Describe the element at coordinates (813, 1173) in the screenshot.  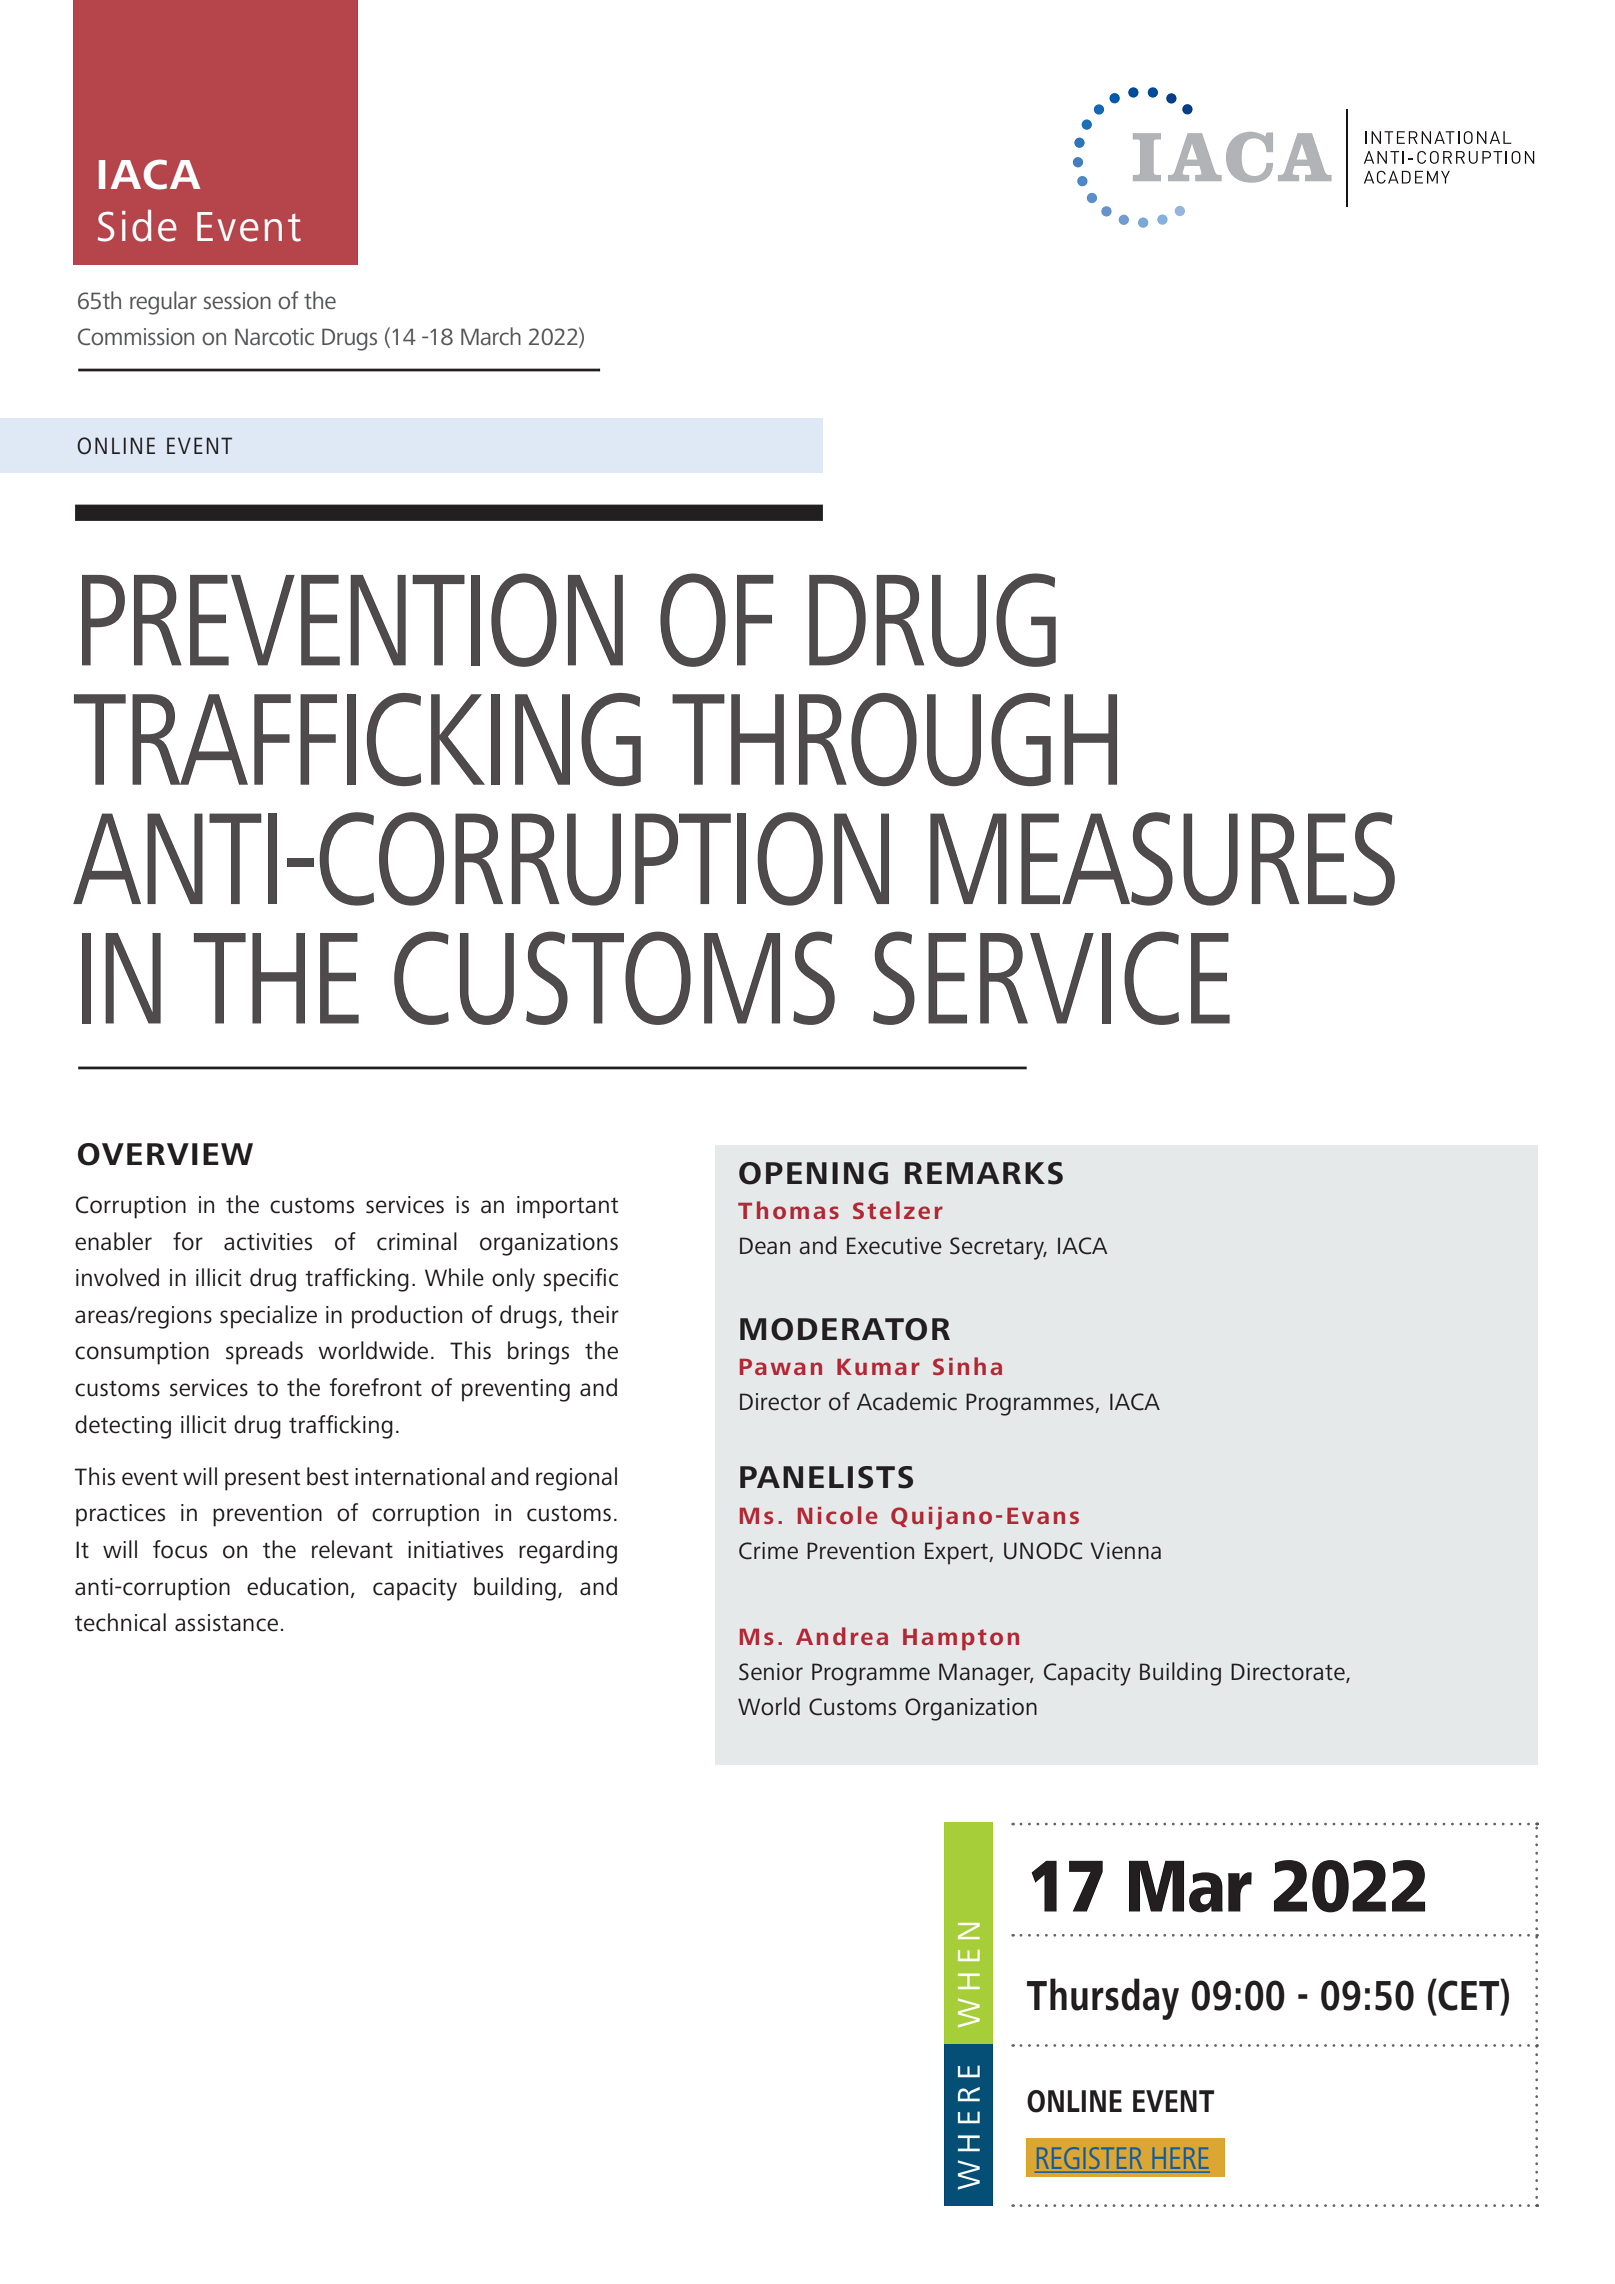
I see `OPENING` at that location.
